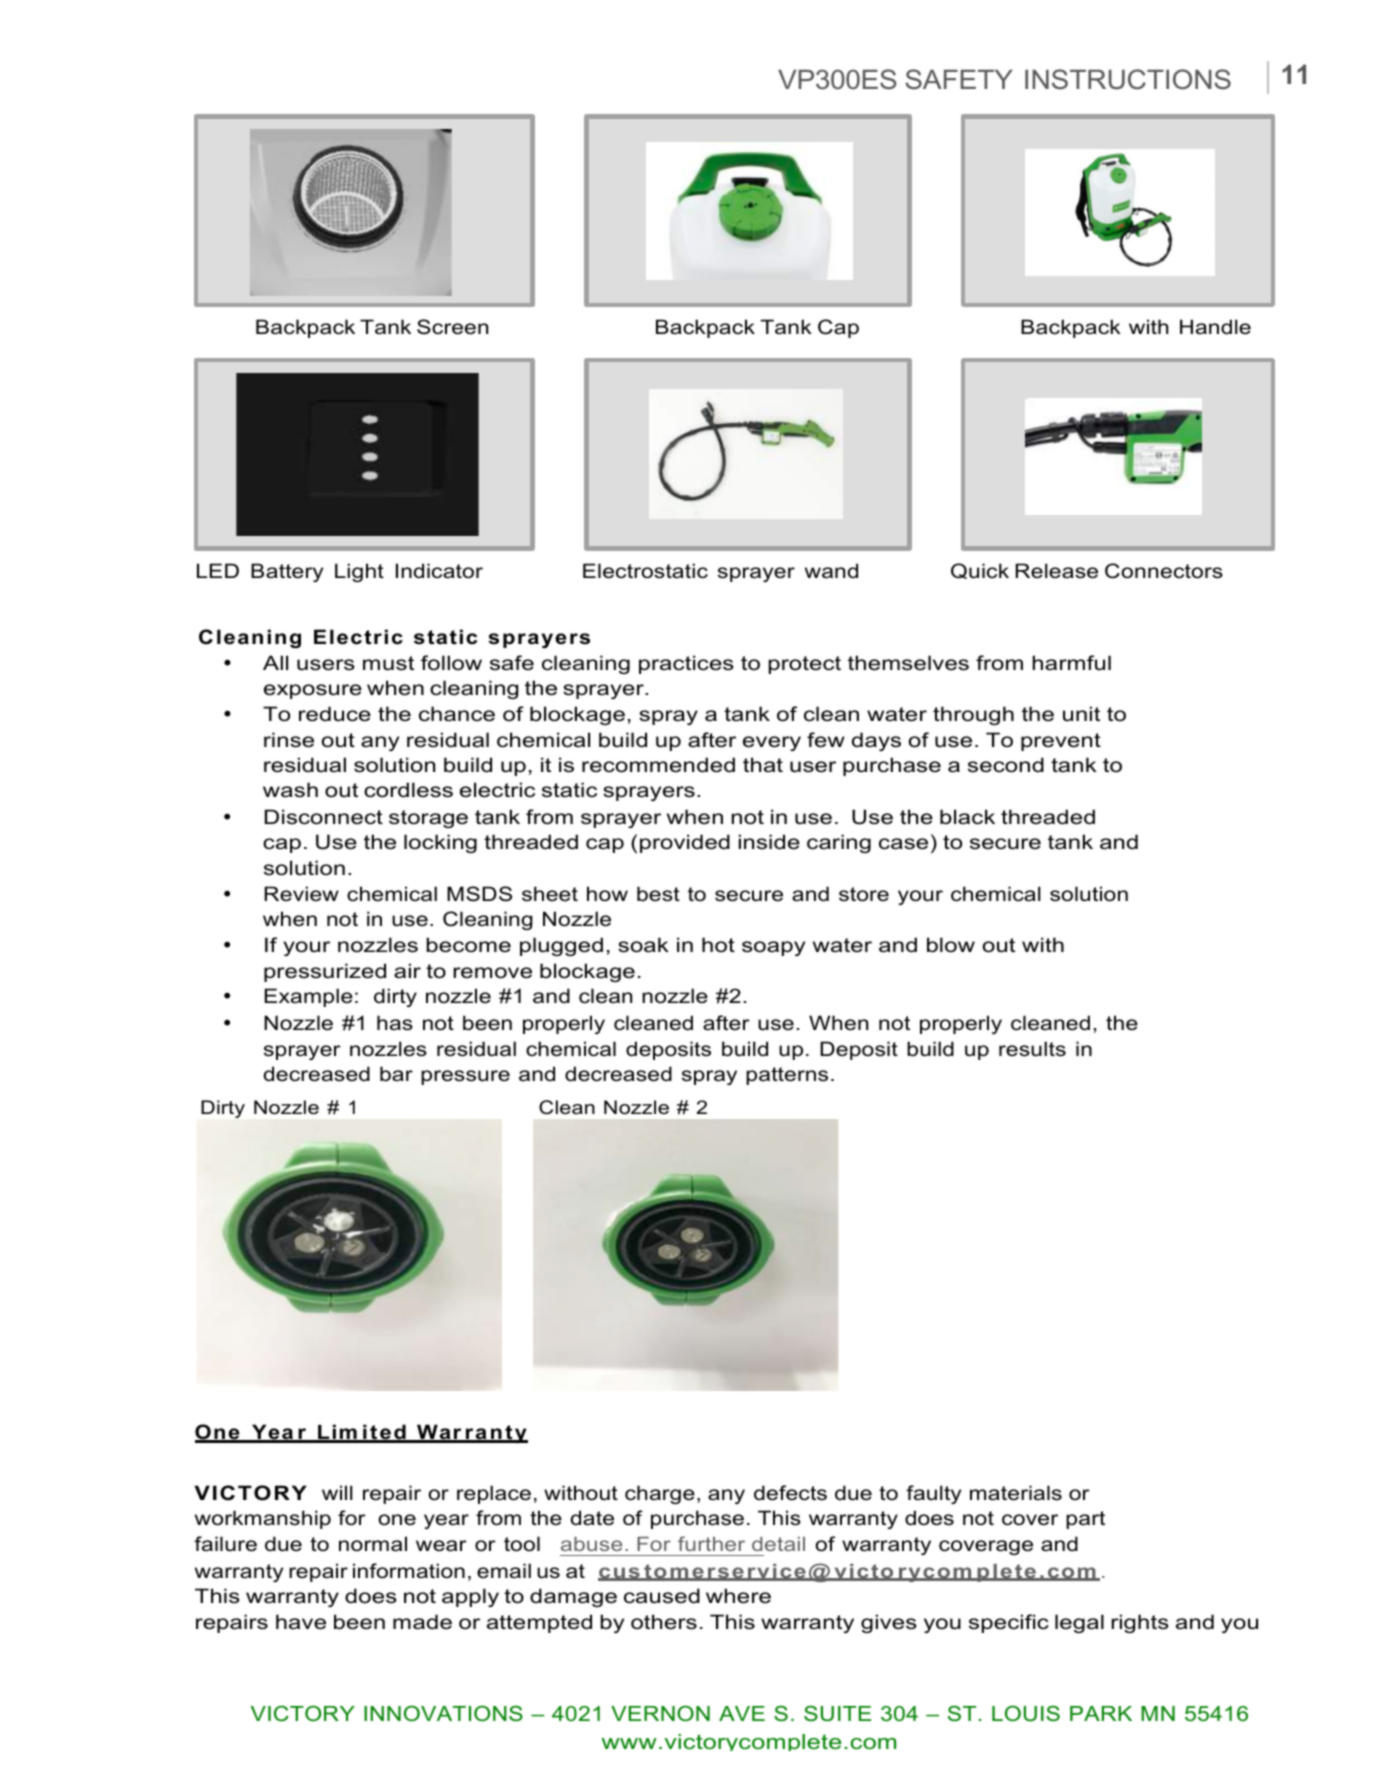 The width and height of the screenshot is (1373, 1776). What do you see at coordinates (301, 1622) in the screenshot?
I see `have` at bounding box center [301, 1622].
